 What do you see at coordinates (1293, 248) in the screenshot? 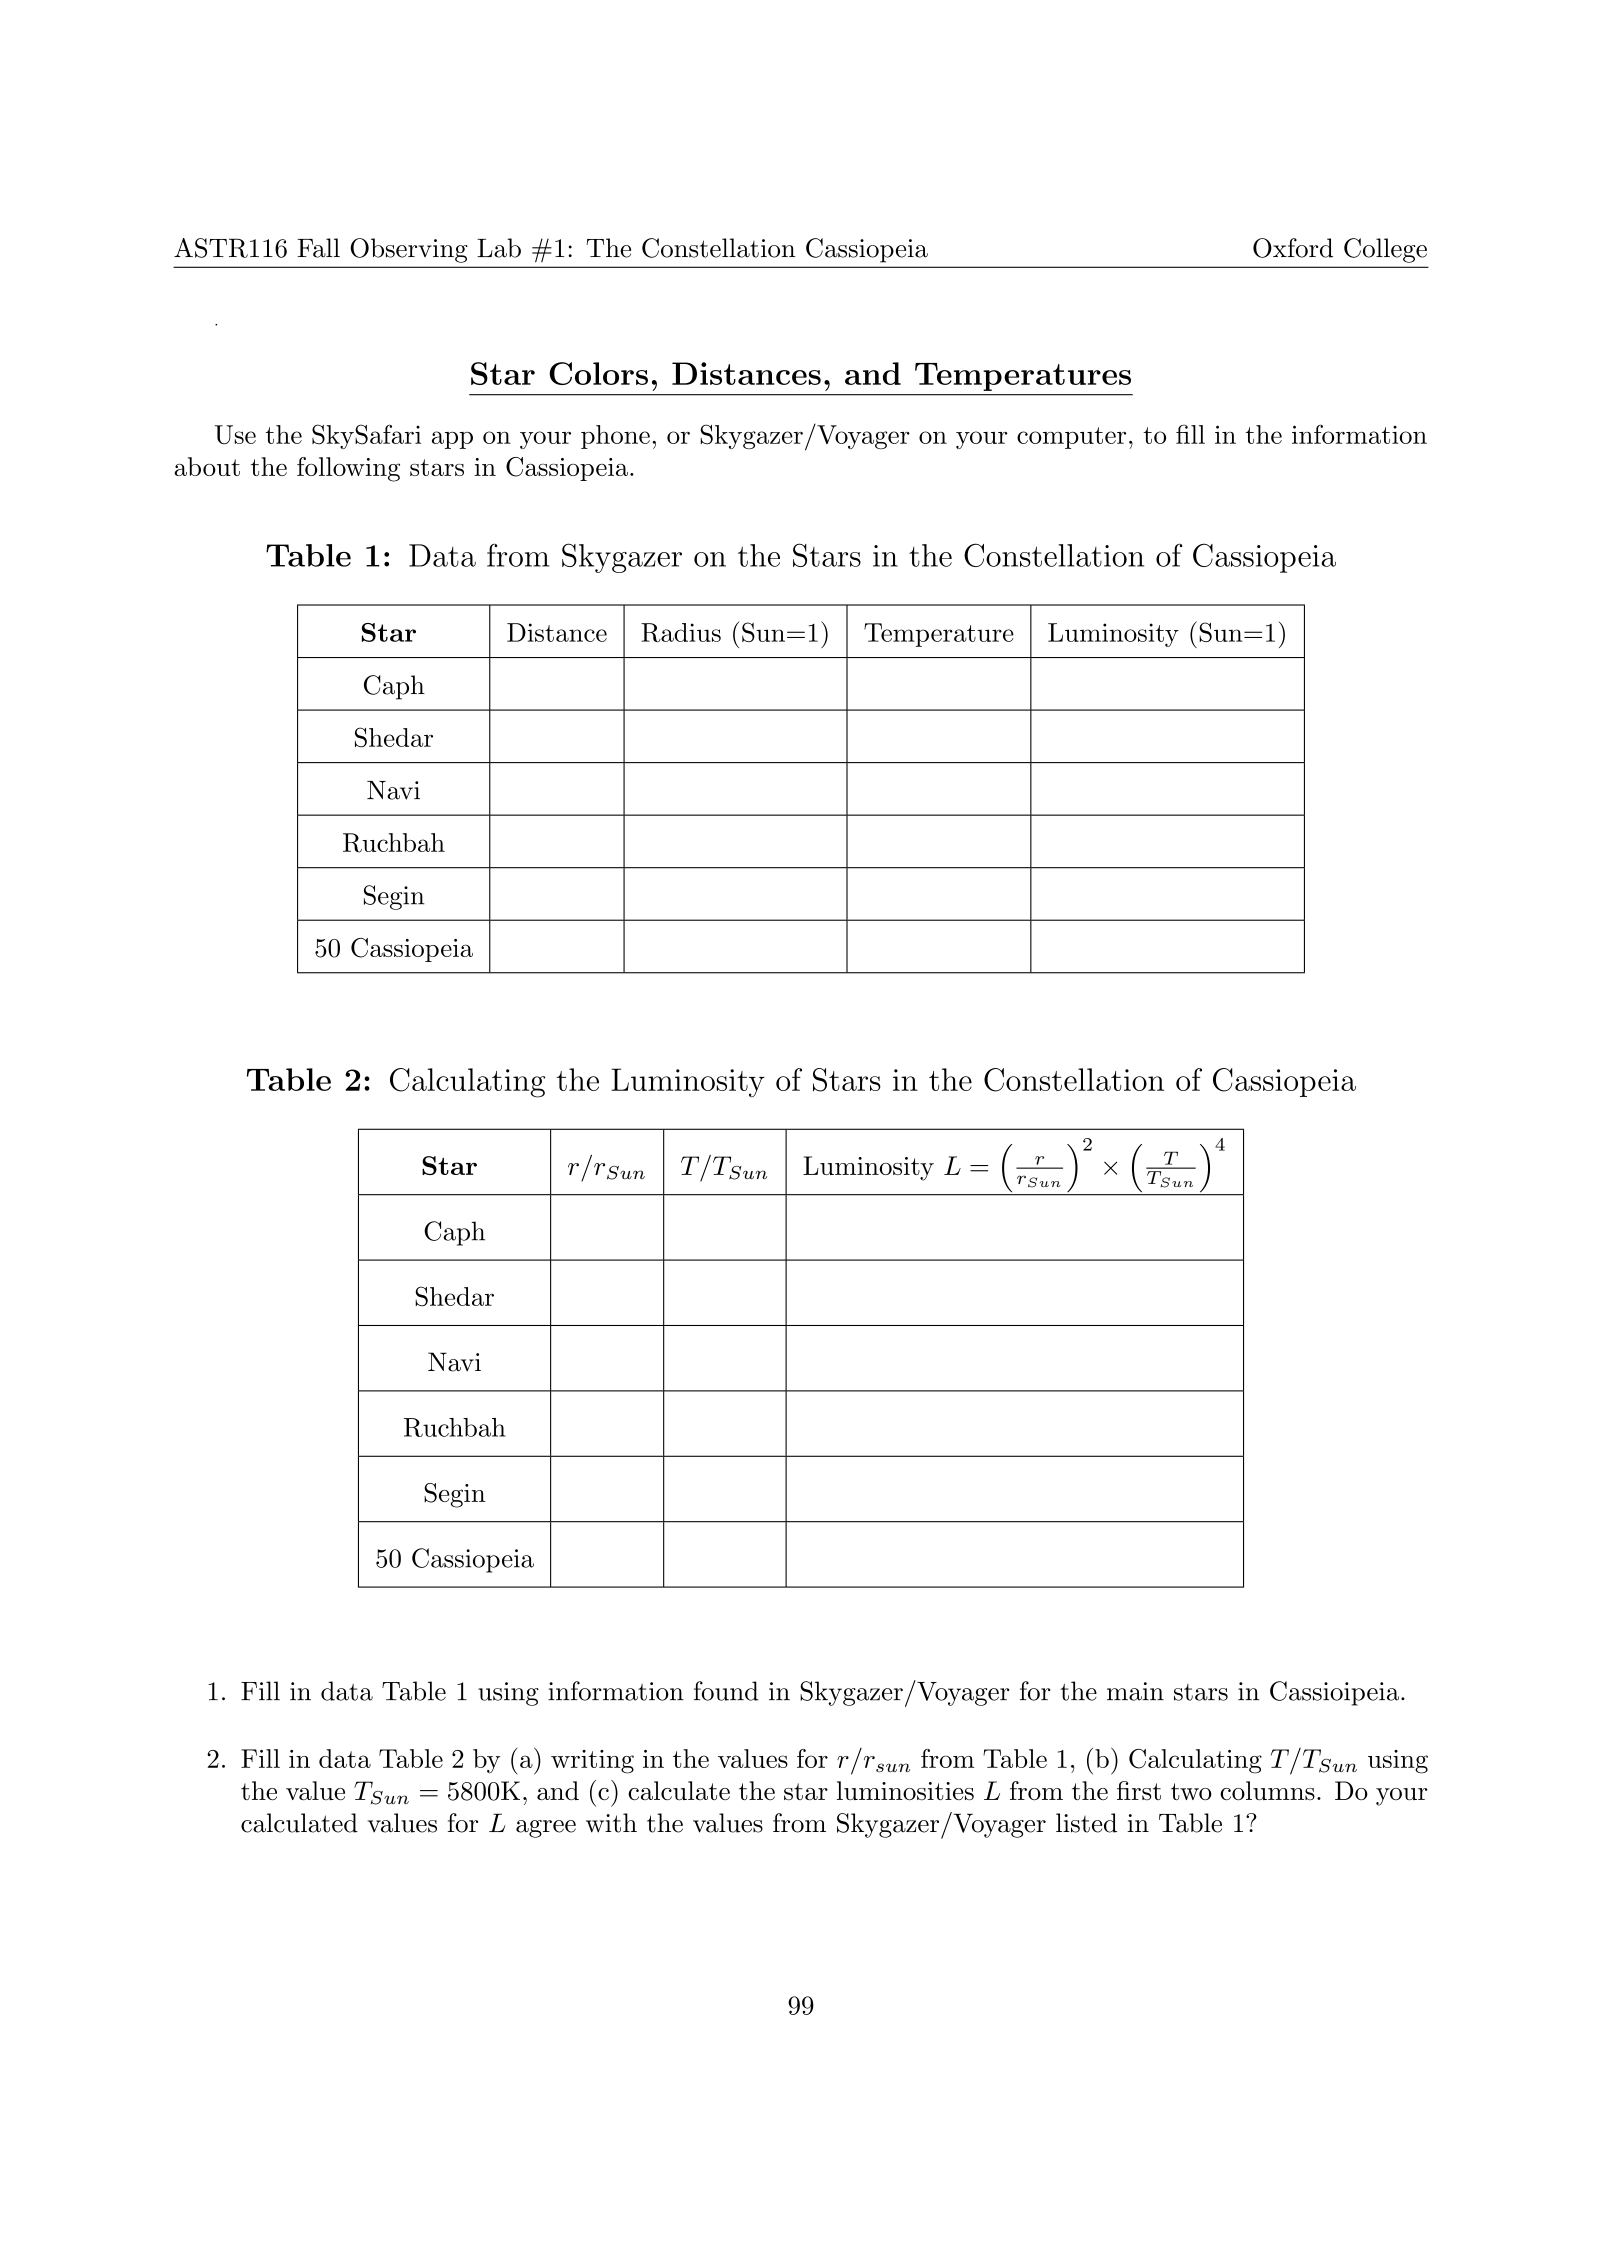
I see `Oxford` at bounding box center [1293, 248].
